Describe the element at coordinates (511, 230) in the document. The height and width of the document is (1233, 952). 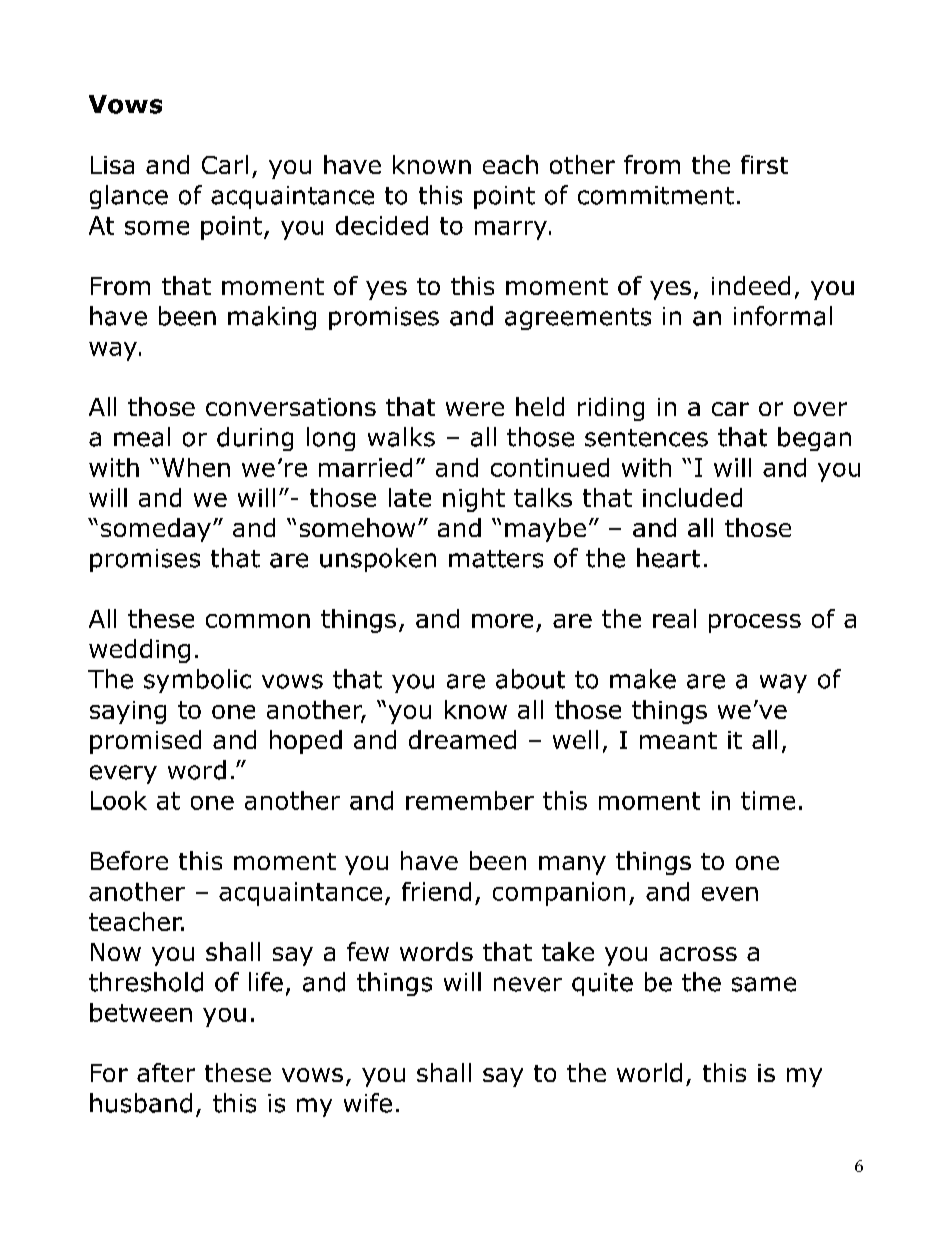
I see `marry` at that location.
